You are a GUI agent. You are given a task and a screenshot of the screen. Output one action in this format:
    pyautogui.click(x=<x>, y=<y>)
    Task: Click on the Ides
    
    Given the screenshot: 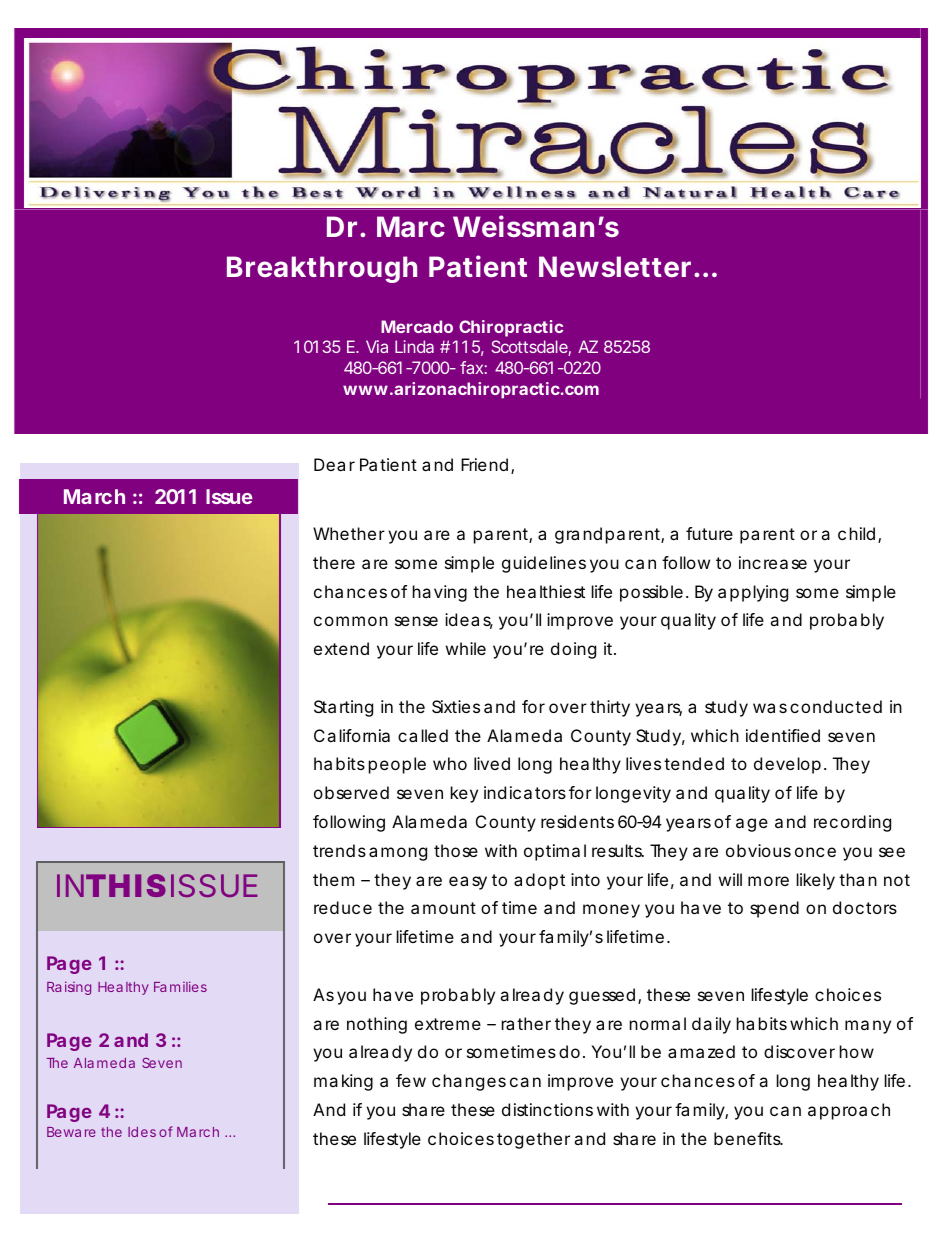 What is the action you would take?
    pyautogui.click(x=142, y=1132)
